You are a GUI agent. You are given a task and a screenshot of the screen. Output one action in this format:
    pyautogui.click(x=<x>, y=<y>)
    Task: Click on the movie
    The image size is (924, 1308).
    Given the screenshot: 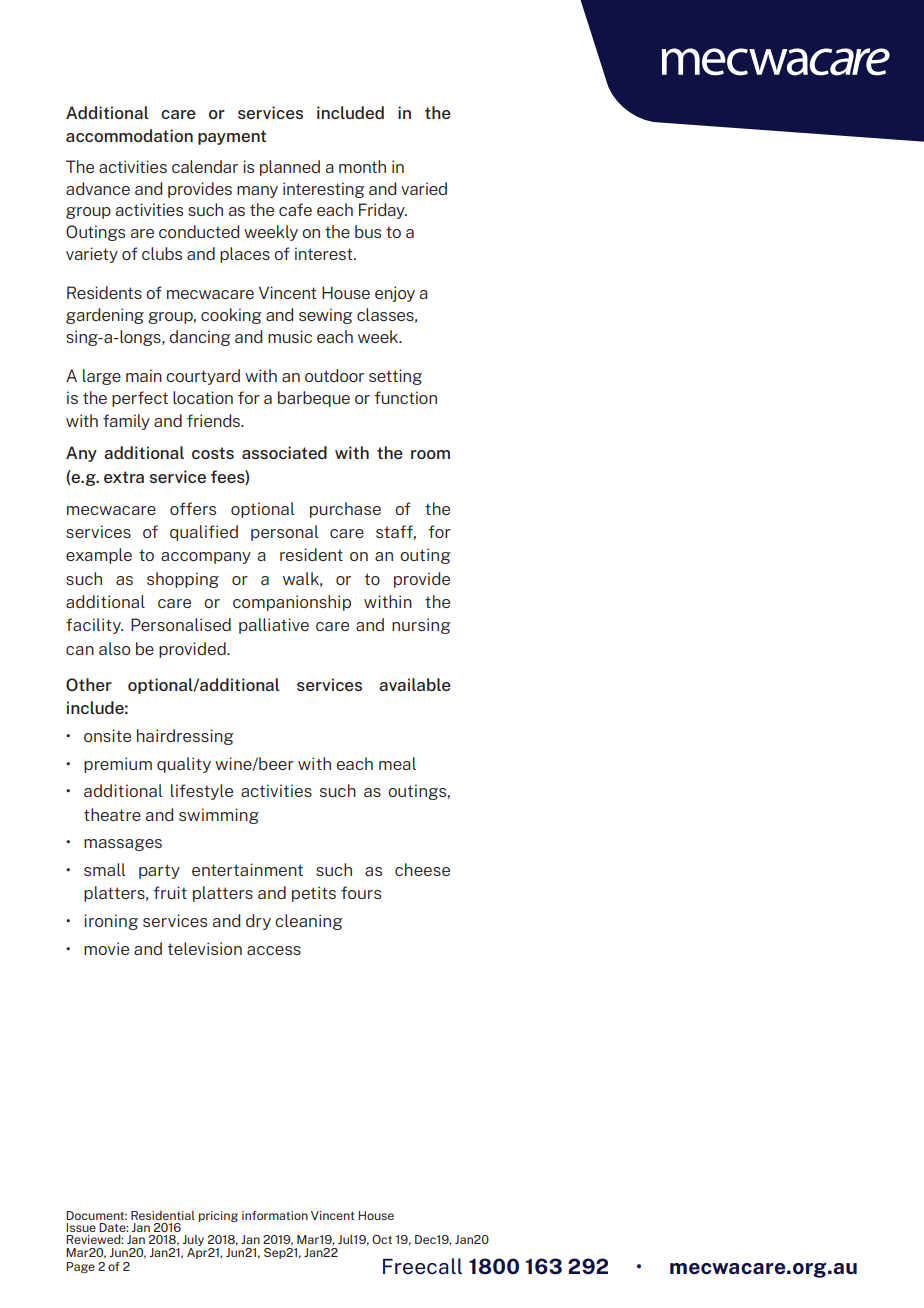 What is the action you would take?
    pyautogui.click(x=106, y=948)
